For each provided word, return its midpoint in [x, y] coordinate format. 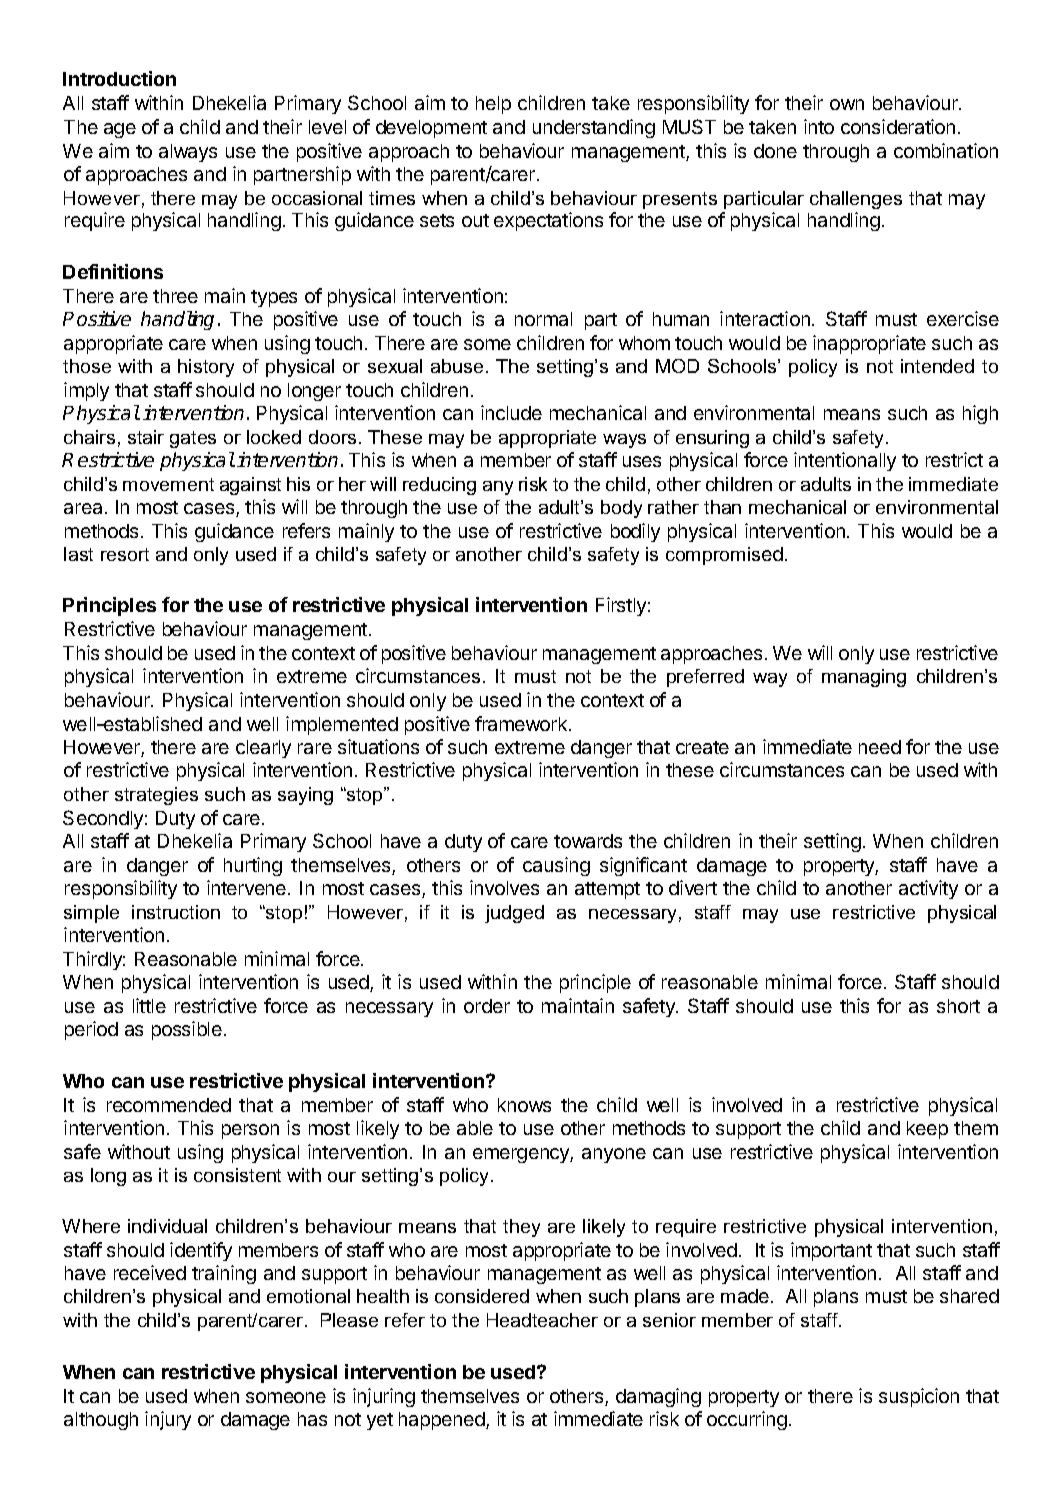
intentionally [845, 461]
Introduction [119, 78]
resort [125, 554]
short [958, 1006]
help [493, 105]
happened [443, 1421]
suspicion [919, 1397]
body [621, 509]
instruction [176, 912]
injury [168, 1420]
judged [514, 914]
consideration [898, 126]
